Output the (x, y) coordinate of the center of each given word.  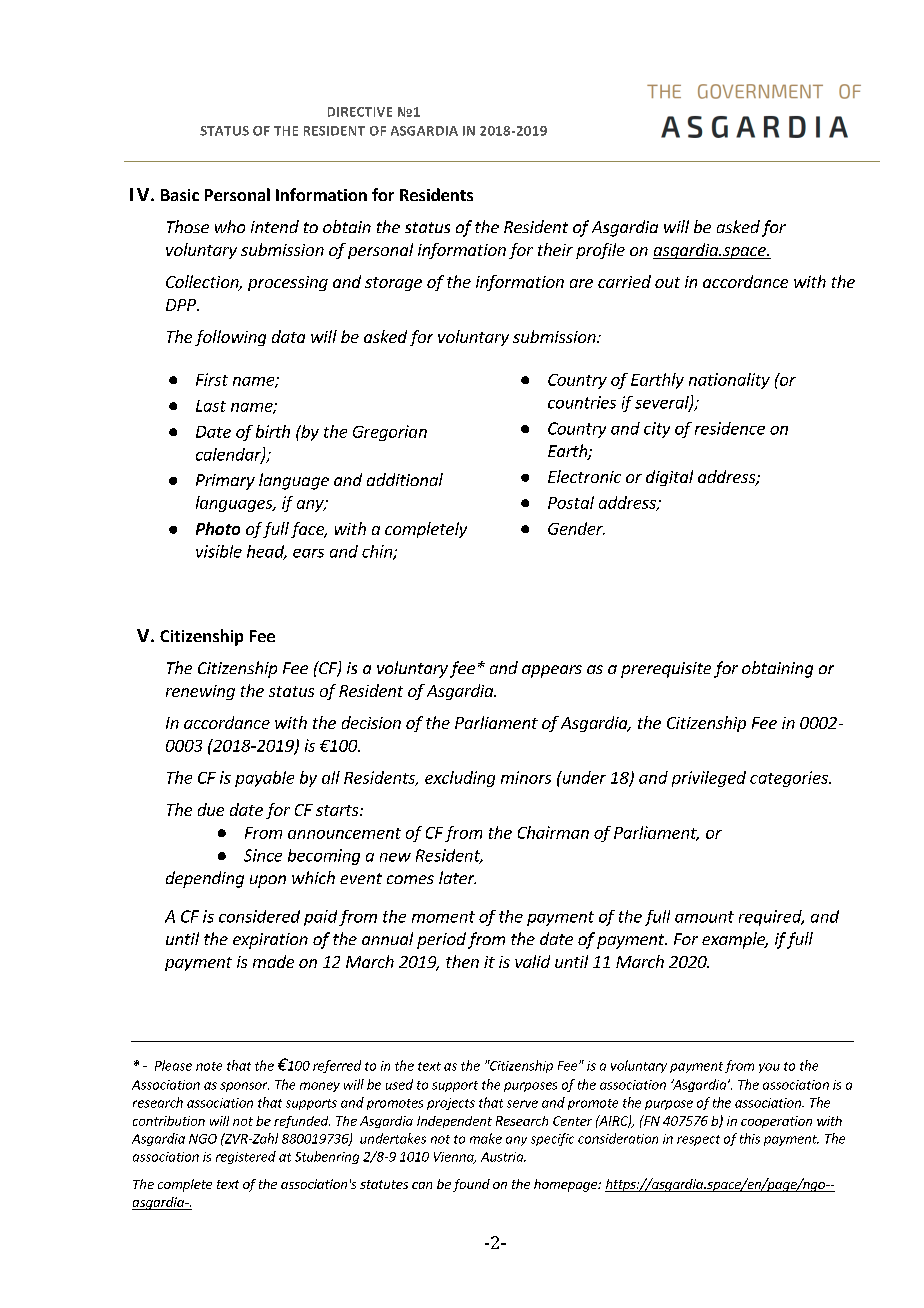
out (667, 282)
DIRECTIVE (360, 112)
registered (246, 1157)
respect (698, 1140)
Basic (180, 195)
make (486, 1138)
